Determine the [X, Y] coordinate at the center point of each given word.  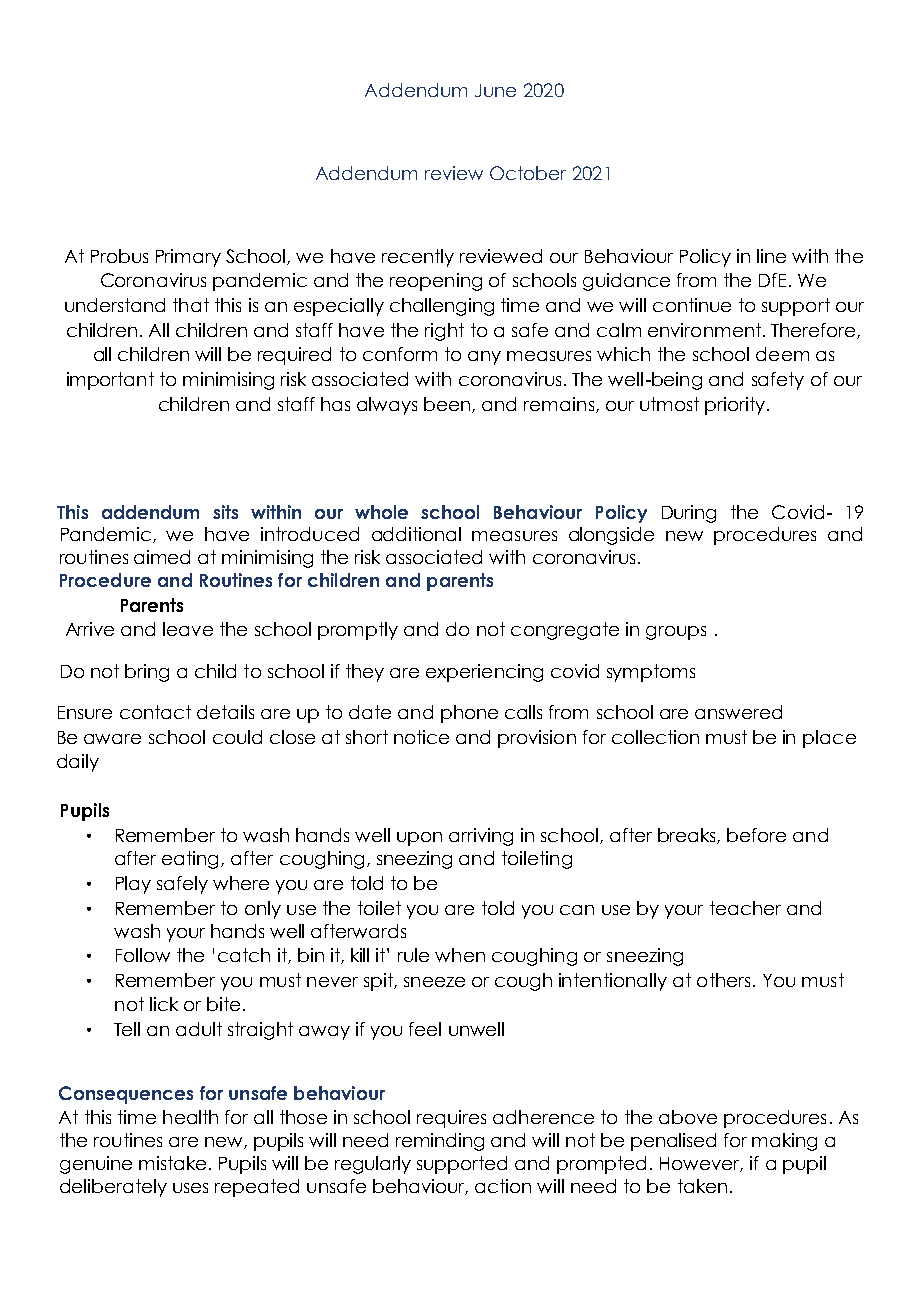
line [771, 256]
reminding [440, 1142]
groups [676, 633]
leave [188, 629]
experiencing [484, 673]
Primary [188, 258]
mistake [172, 1163]
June [495, 90]
